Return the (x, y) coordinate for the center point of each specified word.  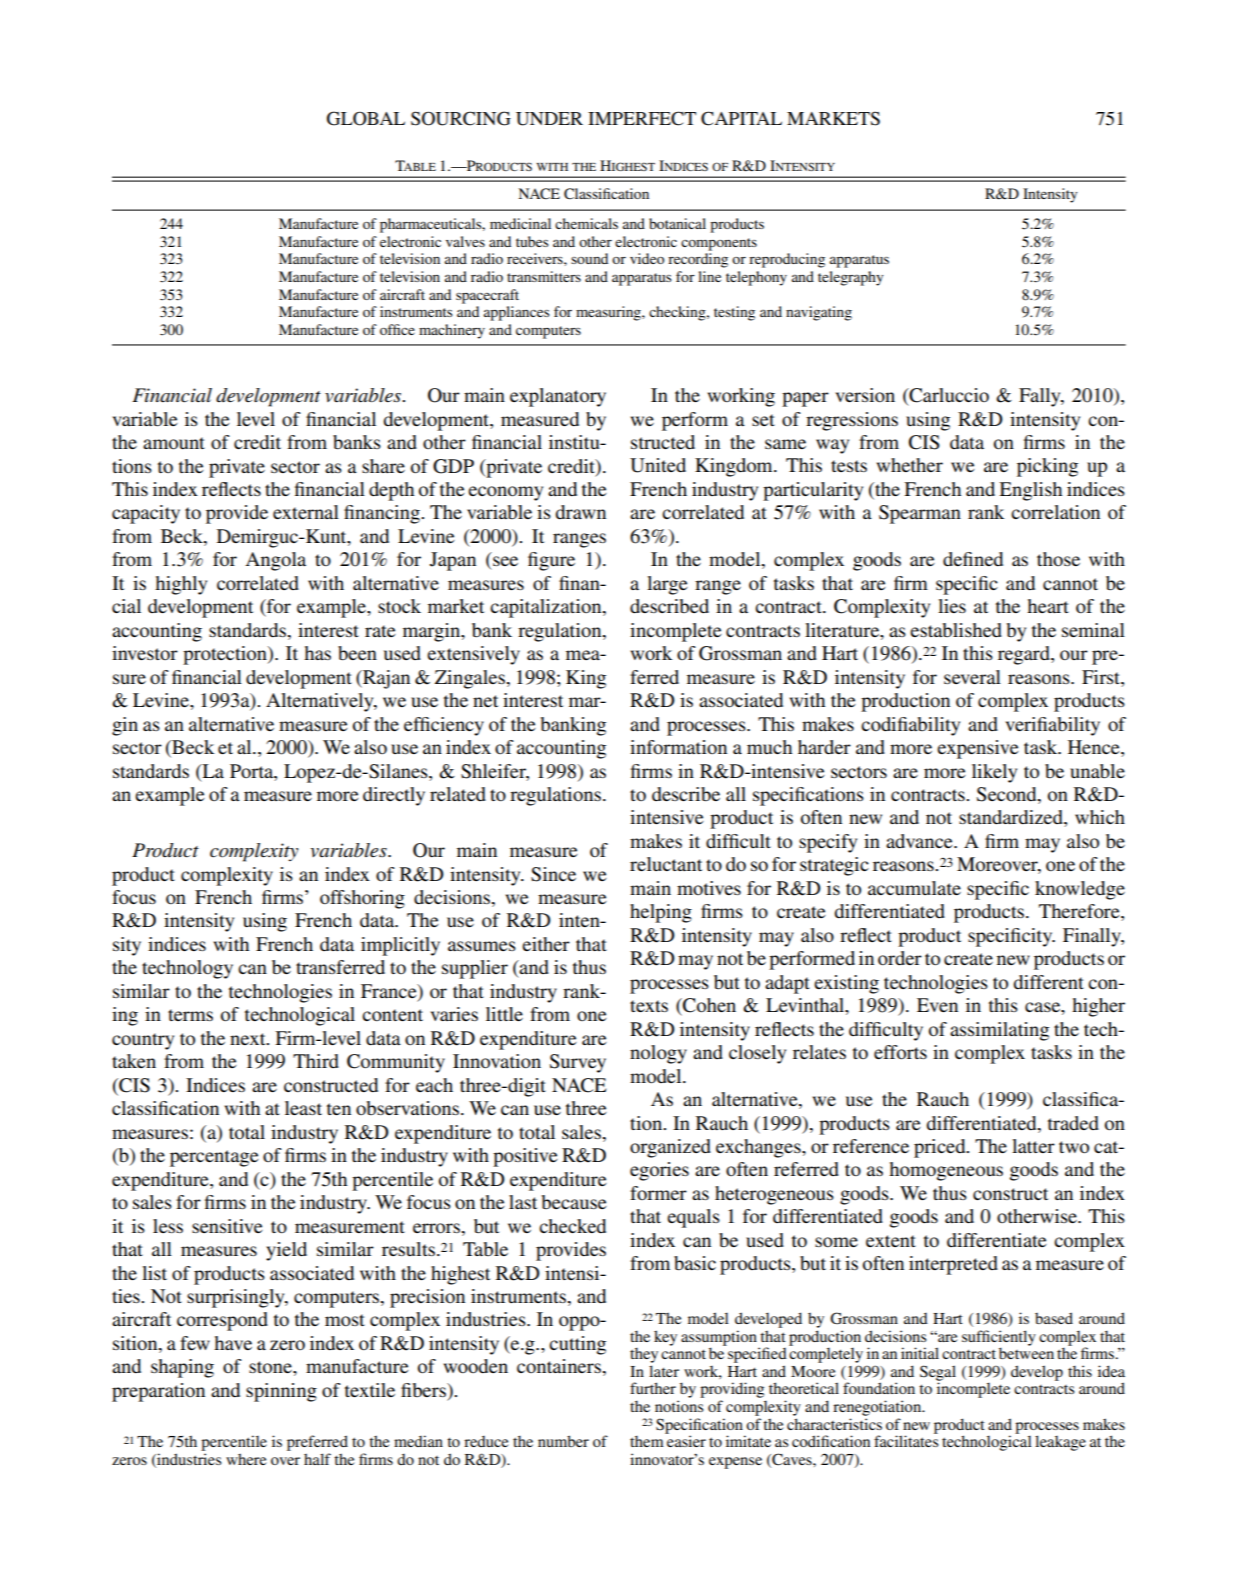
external (306, 512)
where (246, 1459)
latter (1033, 1146)
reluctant (666, 864)
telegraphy (851, 278)
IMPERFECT (642, 118)
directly (394, 796)
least (303, 1108)
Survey (578, 1063)
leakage (1060, 1443)
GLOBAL (366, 118)
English (1030, 491)
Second (1008, 795)
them (648, 1440)
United (658, 465)
